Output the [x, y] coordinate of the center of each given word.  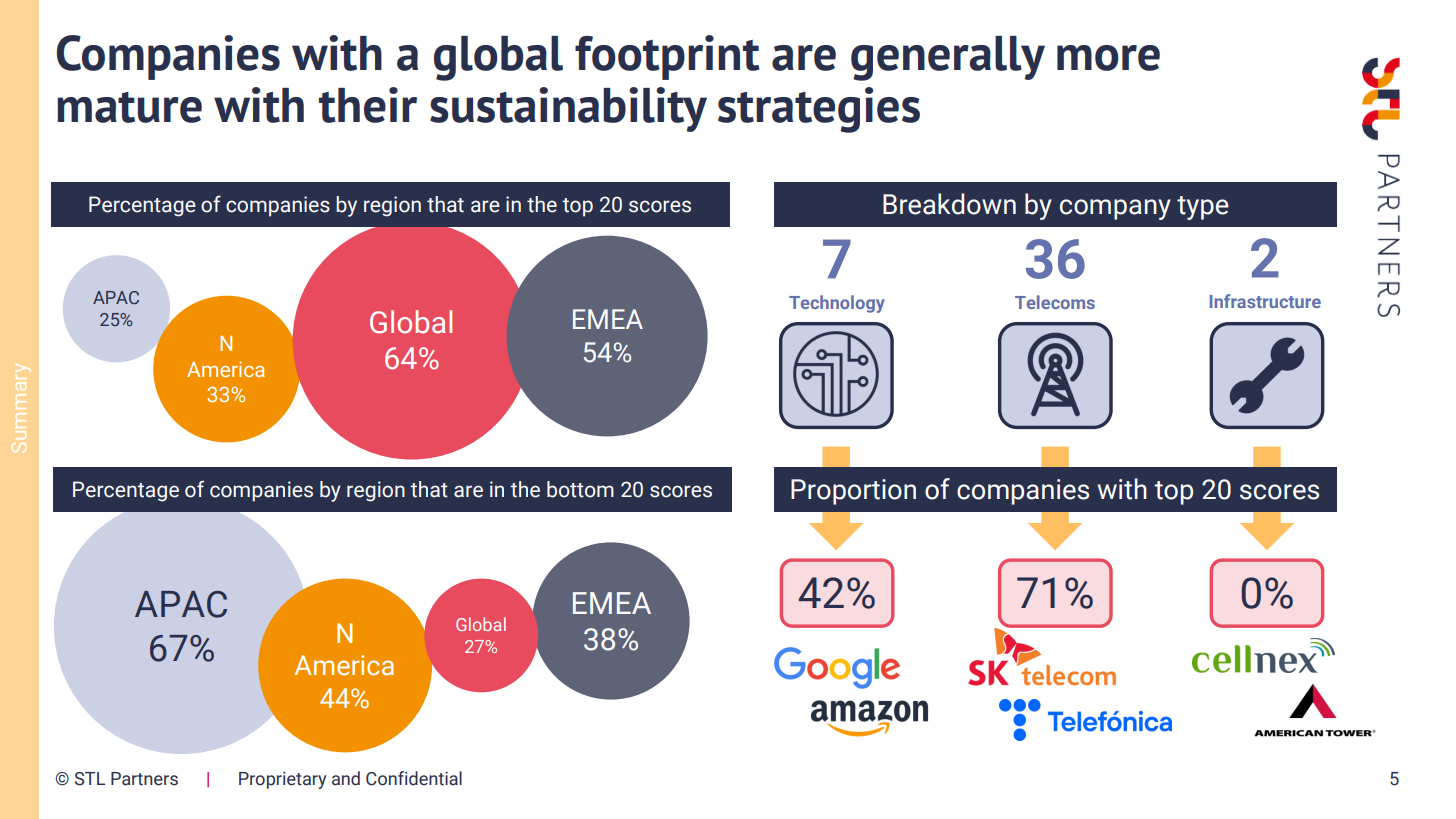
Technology [837, 304]
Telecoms [1055, 302]
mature [129, 107]
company [1115, 209]
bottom [580, 489]
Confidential [414, 778]
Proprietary [283, 780]
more [1108, 58]
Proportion [853, 492]
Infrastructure [1265, 301]
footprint [667, 57]
